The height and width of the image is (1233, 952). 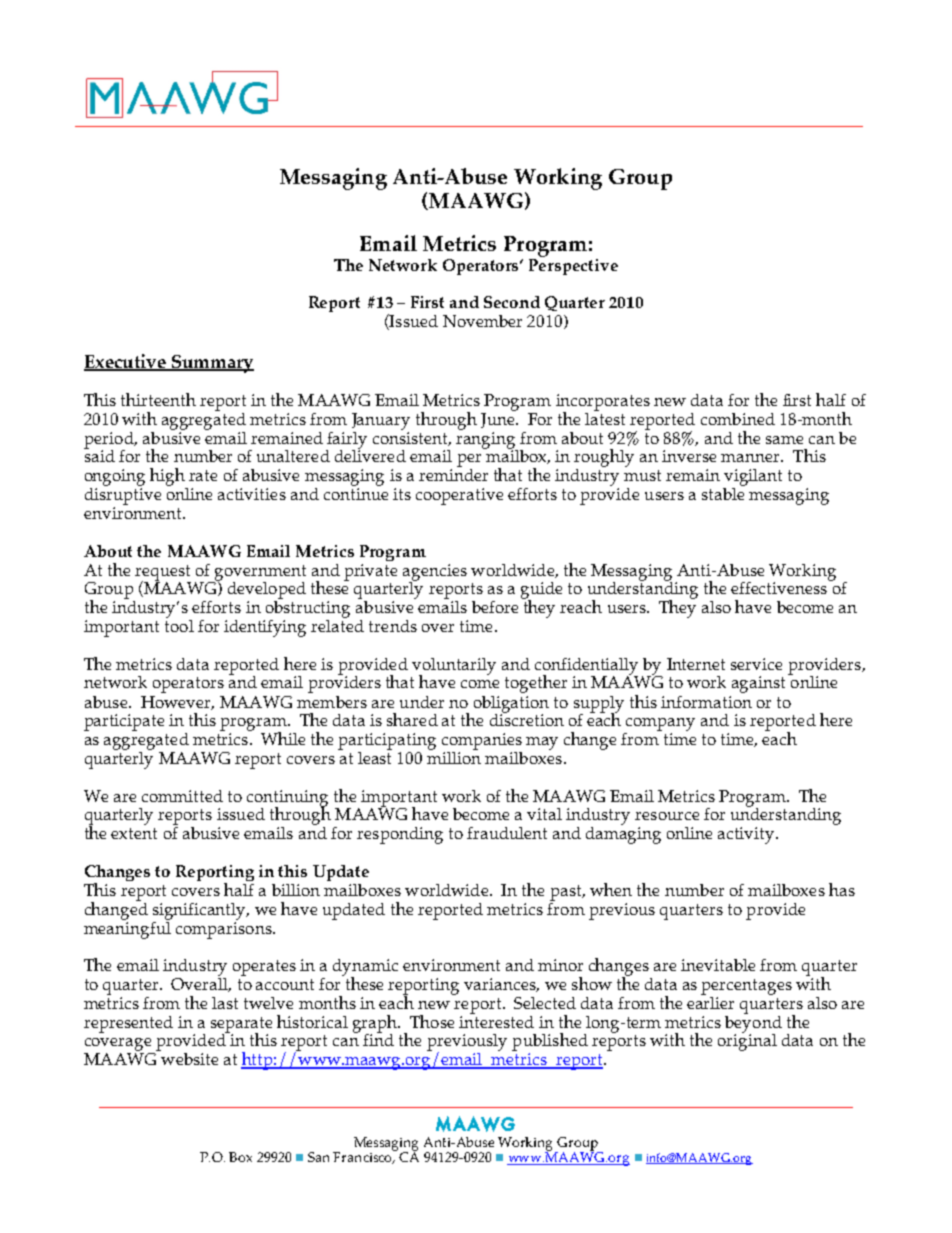 I want to click on Summary, so click(x=211, y=364).
